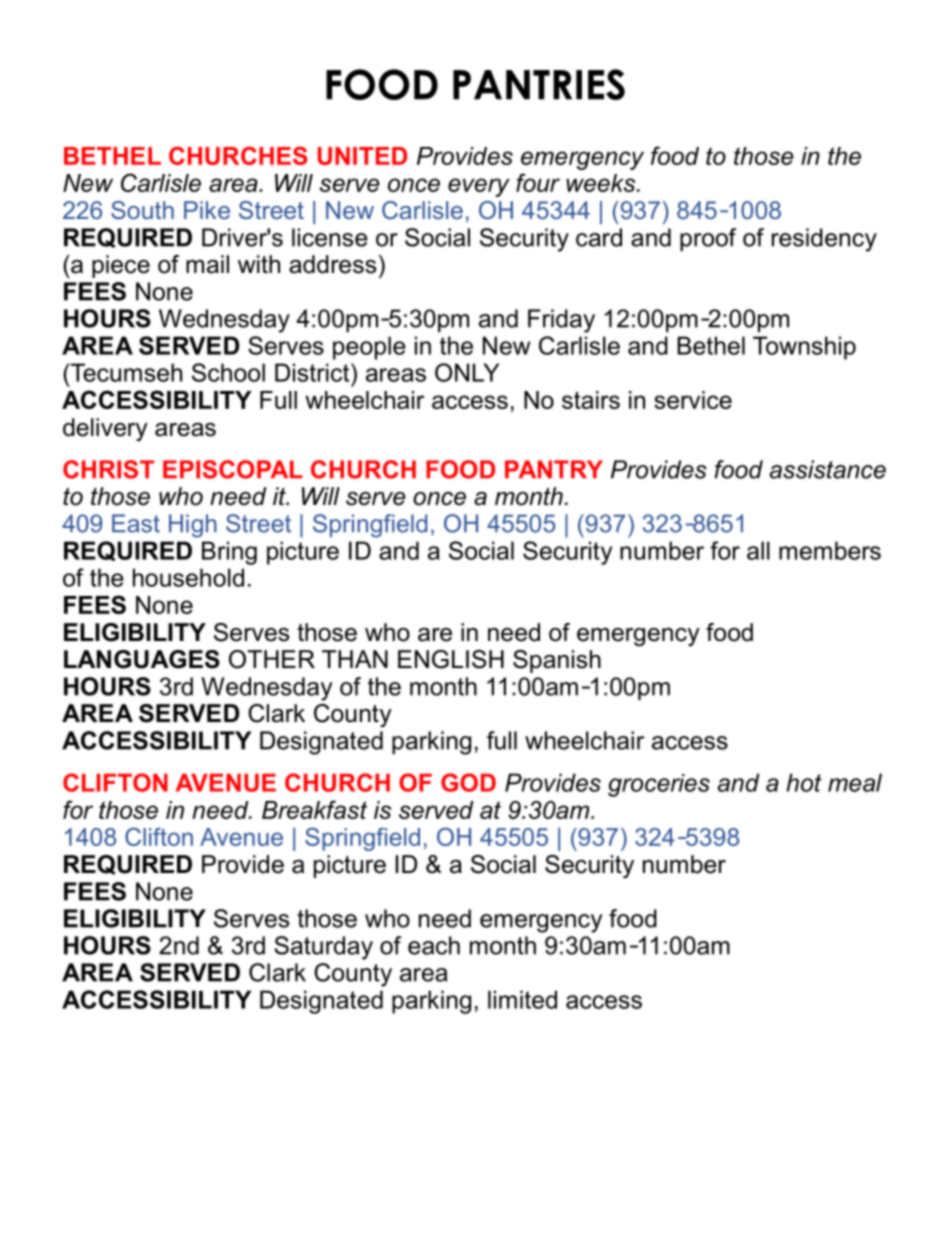 This screenshot has width=952, height=1233. What do you see at coordinates (467, 372) in the screenshot?
I see `ONLY` at bounding box center [467, 372].
